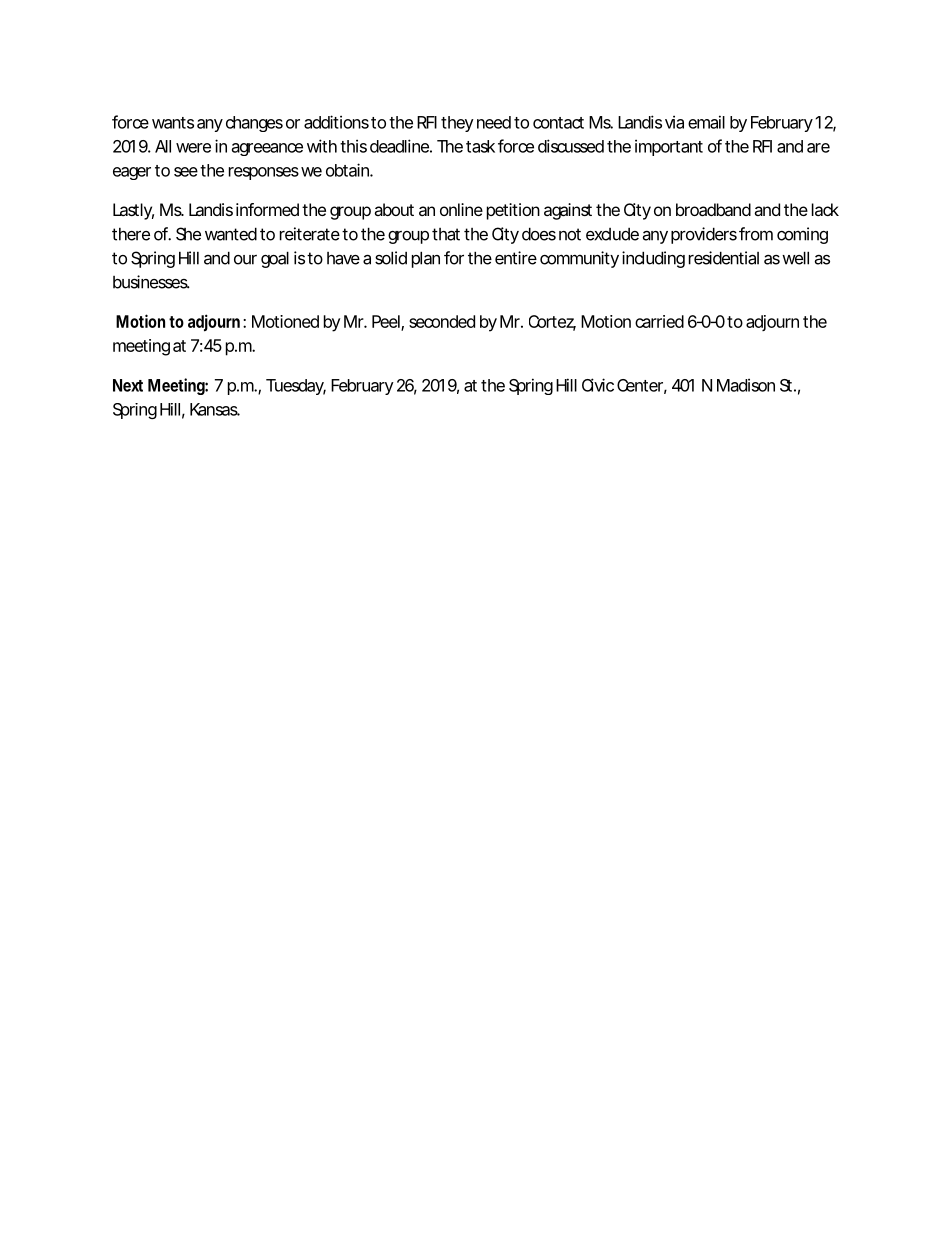 The image size is (952, 1233). I want to click on online, so click(461, 209).
